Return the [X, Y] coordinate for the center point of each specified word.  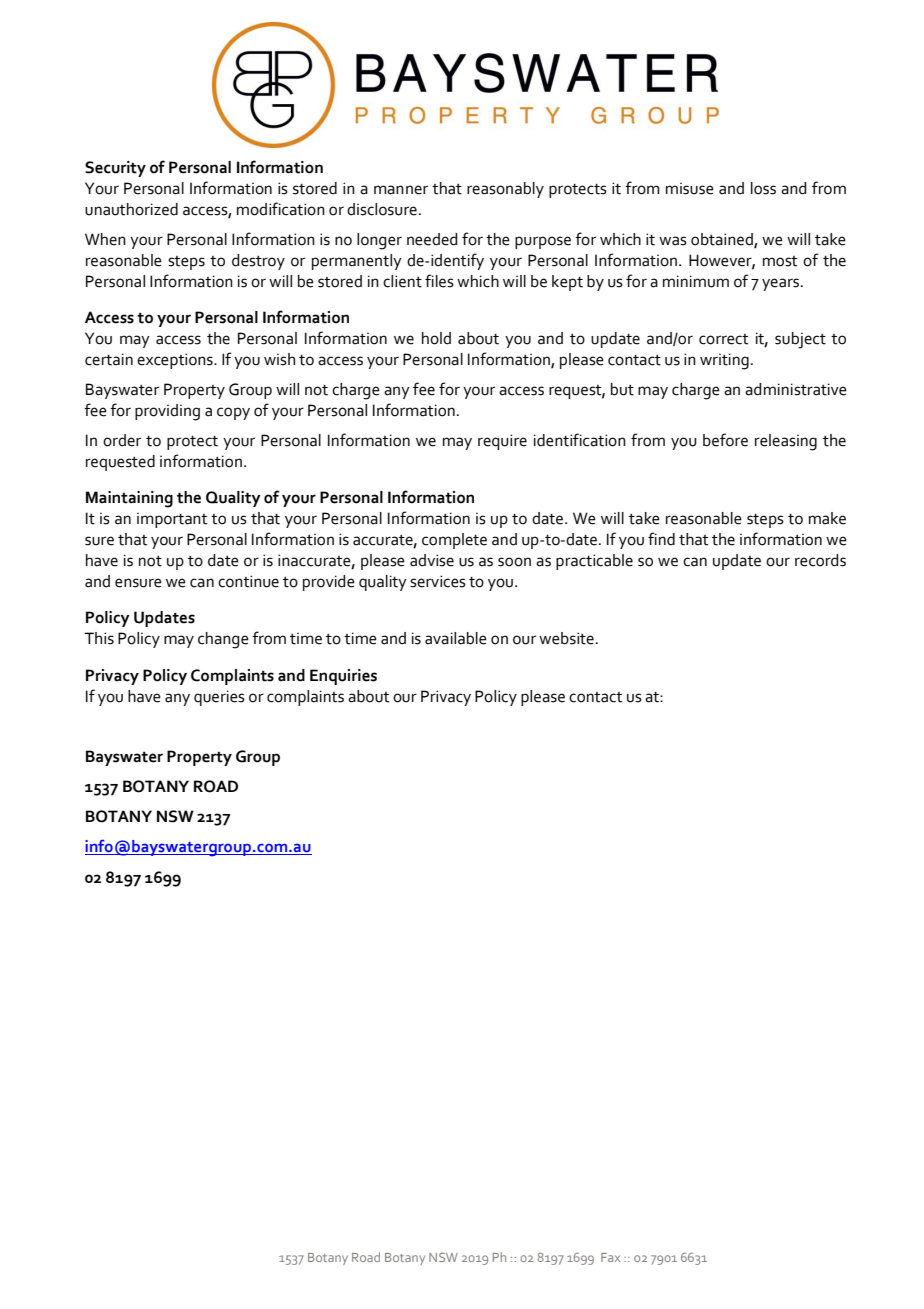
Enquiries [343, 677]
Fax [610, 1257]
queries [219, 698]
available [456, 638]
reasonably [505, 190]
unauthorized [131, 209]
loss [763, 188]
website [566, 638]
